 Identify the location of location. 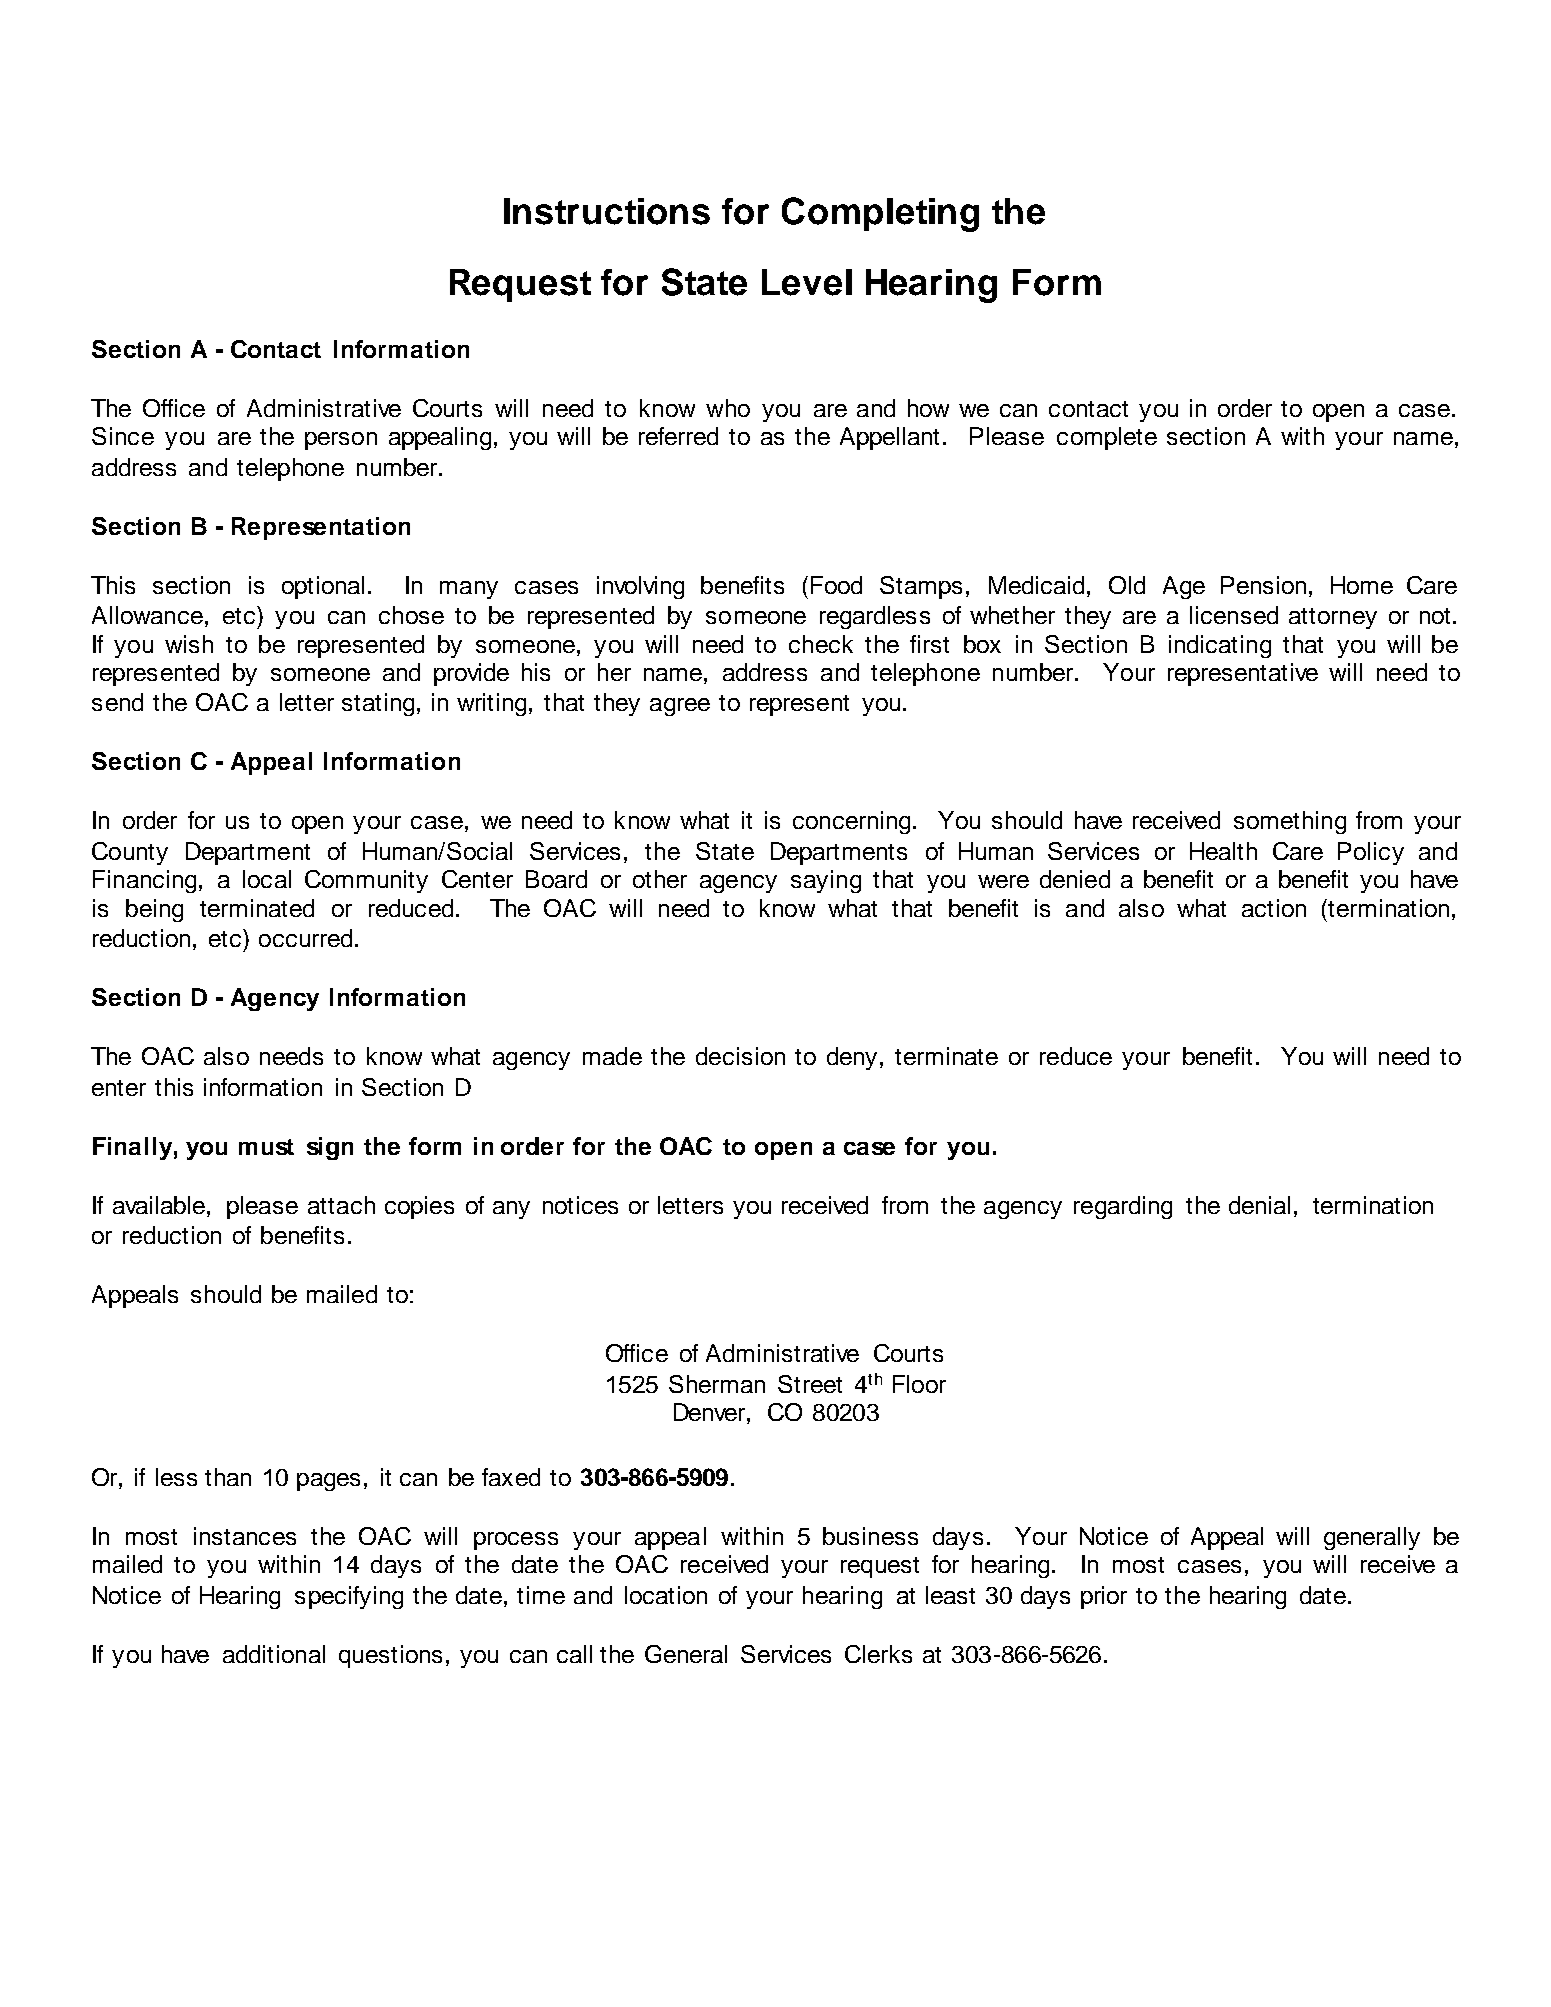
(666, 1595).
